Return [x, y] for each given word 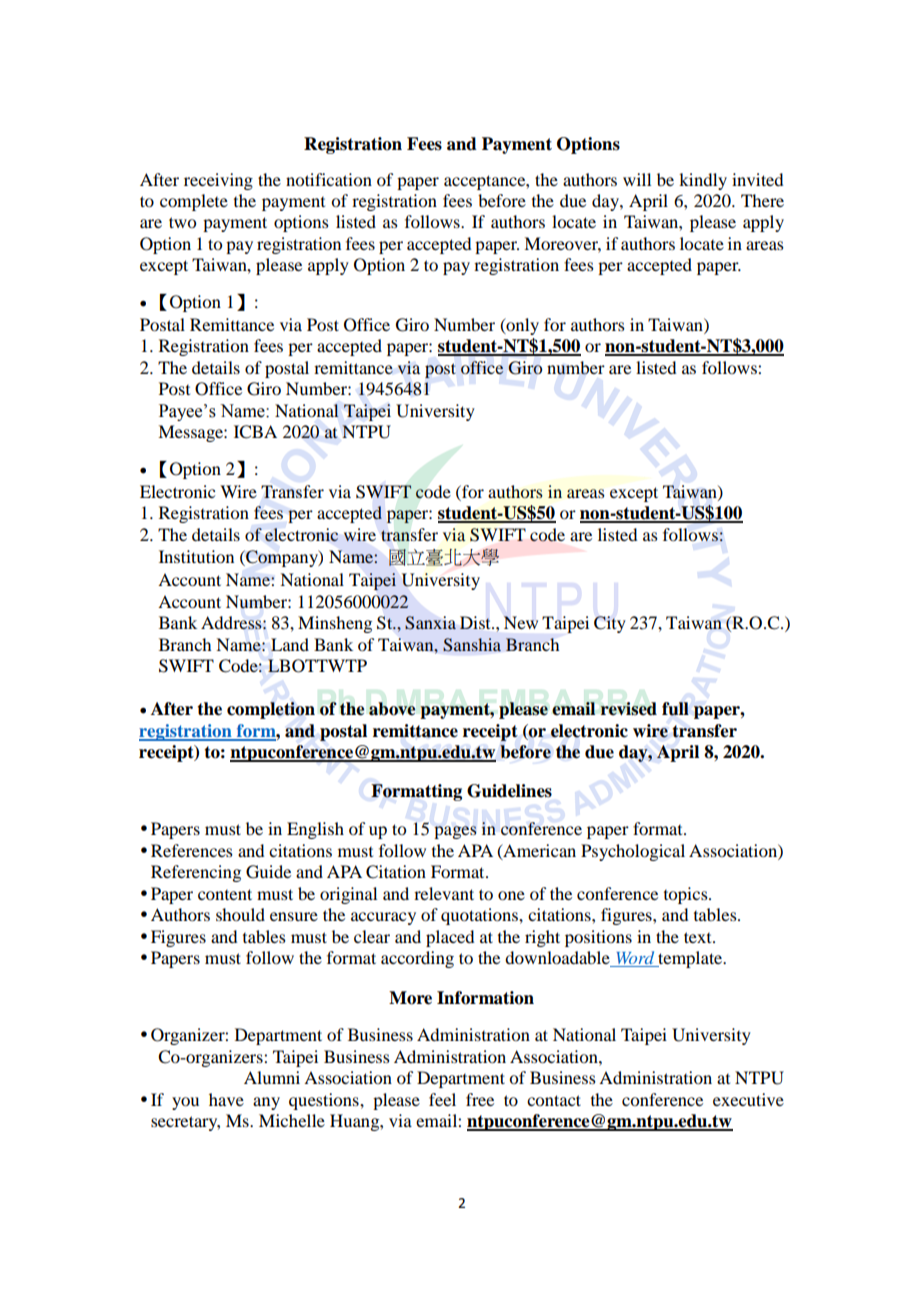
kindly [703, 181]
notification [329, 179]
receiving [218, 181]
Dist [476, 622]
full [675, 709]
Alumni [272, 1077]
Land [290, 644]
